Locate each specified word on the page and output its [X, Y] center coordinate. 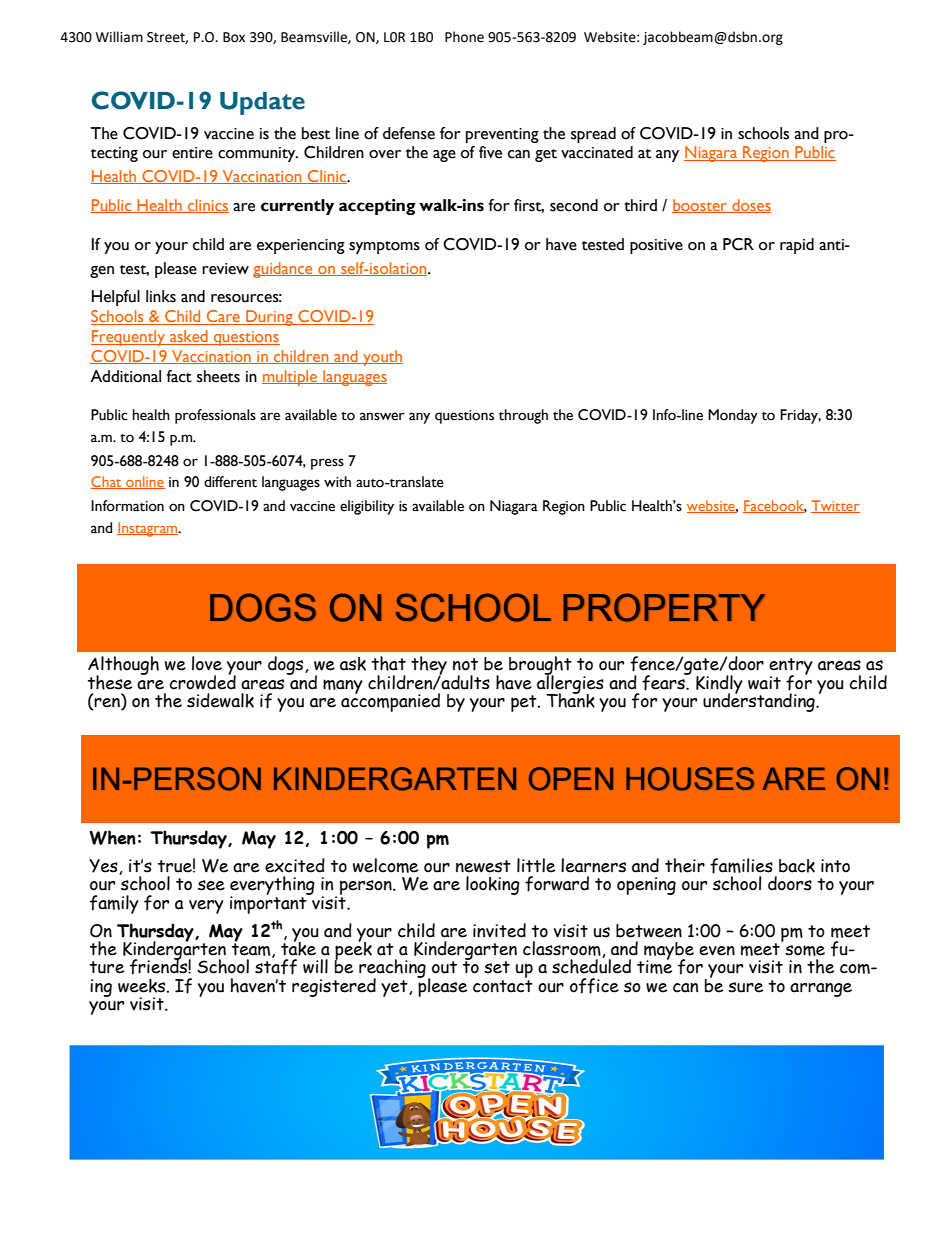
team [252, 949]
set [497, 967]
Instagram [148, 529]
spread [593, 135]
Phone [464, 37]
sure [745, 987]
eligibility [367, 507]
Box [234, 37]
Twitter [835, 506]
